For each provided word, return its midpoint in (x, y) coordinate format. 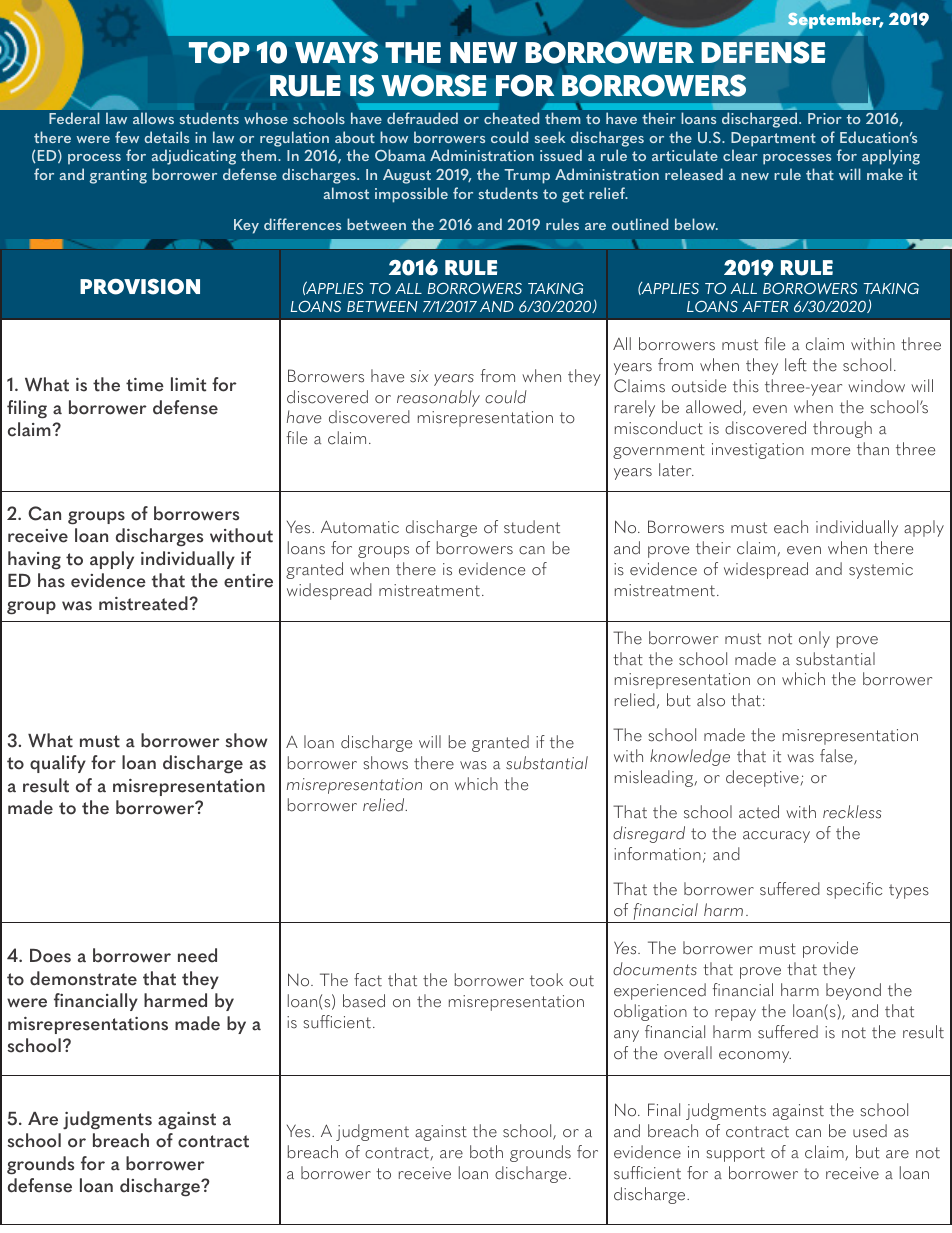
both (486, 1152)
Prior (825, 118)
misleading (655, 778)
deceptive (762, 778)
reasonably (438, 398)
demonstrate (83, 978)
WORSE (434, 85)
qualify (58, 764)
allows (153, 118)
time (145, 385)
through (842, 429)
